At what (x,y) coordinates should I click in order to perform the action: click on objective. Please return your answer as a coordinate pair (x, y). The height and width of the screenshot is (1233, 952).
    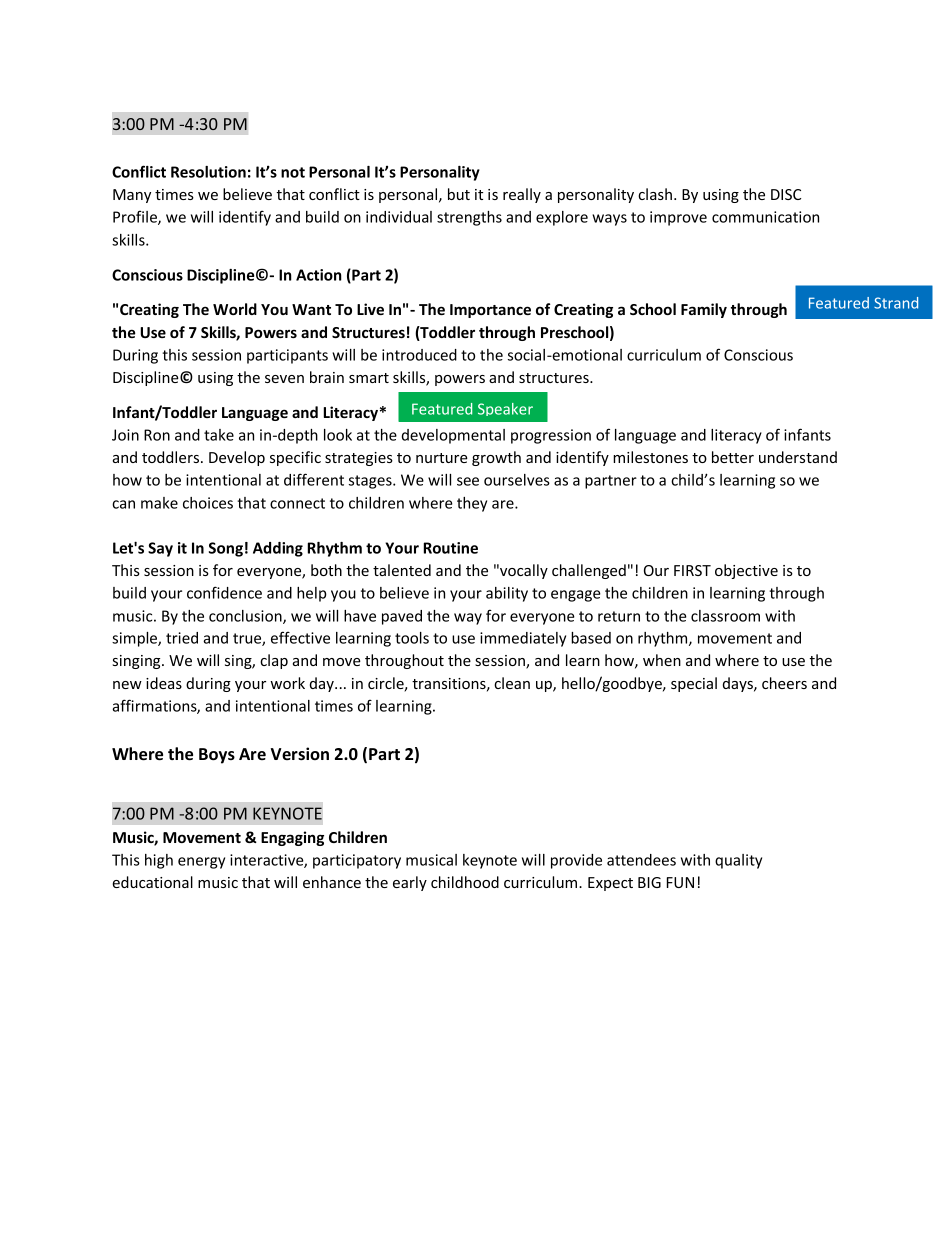
    Looking at the image, I should click on (746, 571).
